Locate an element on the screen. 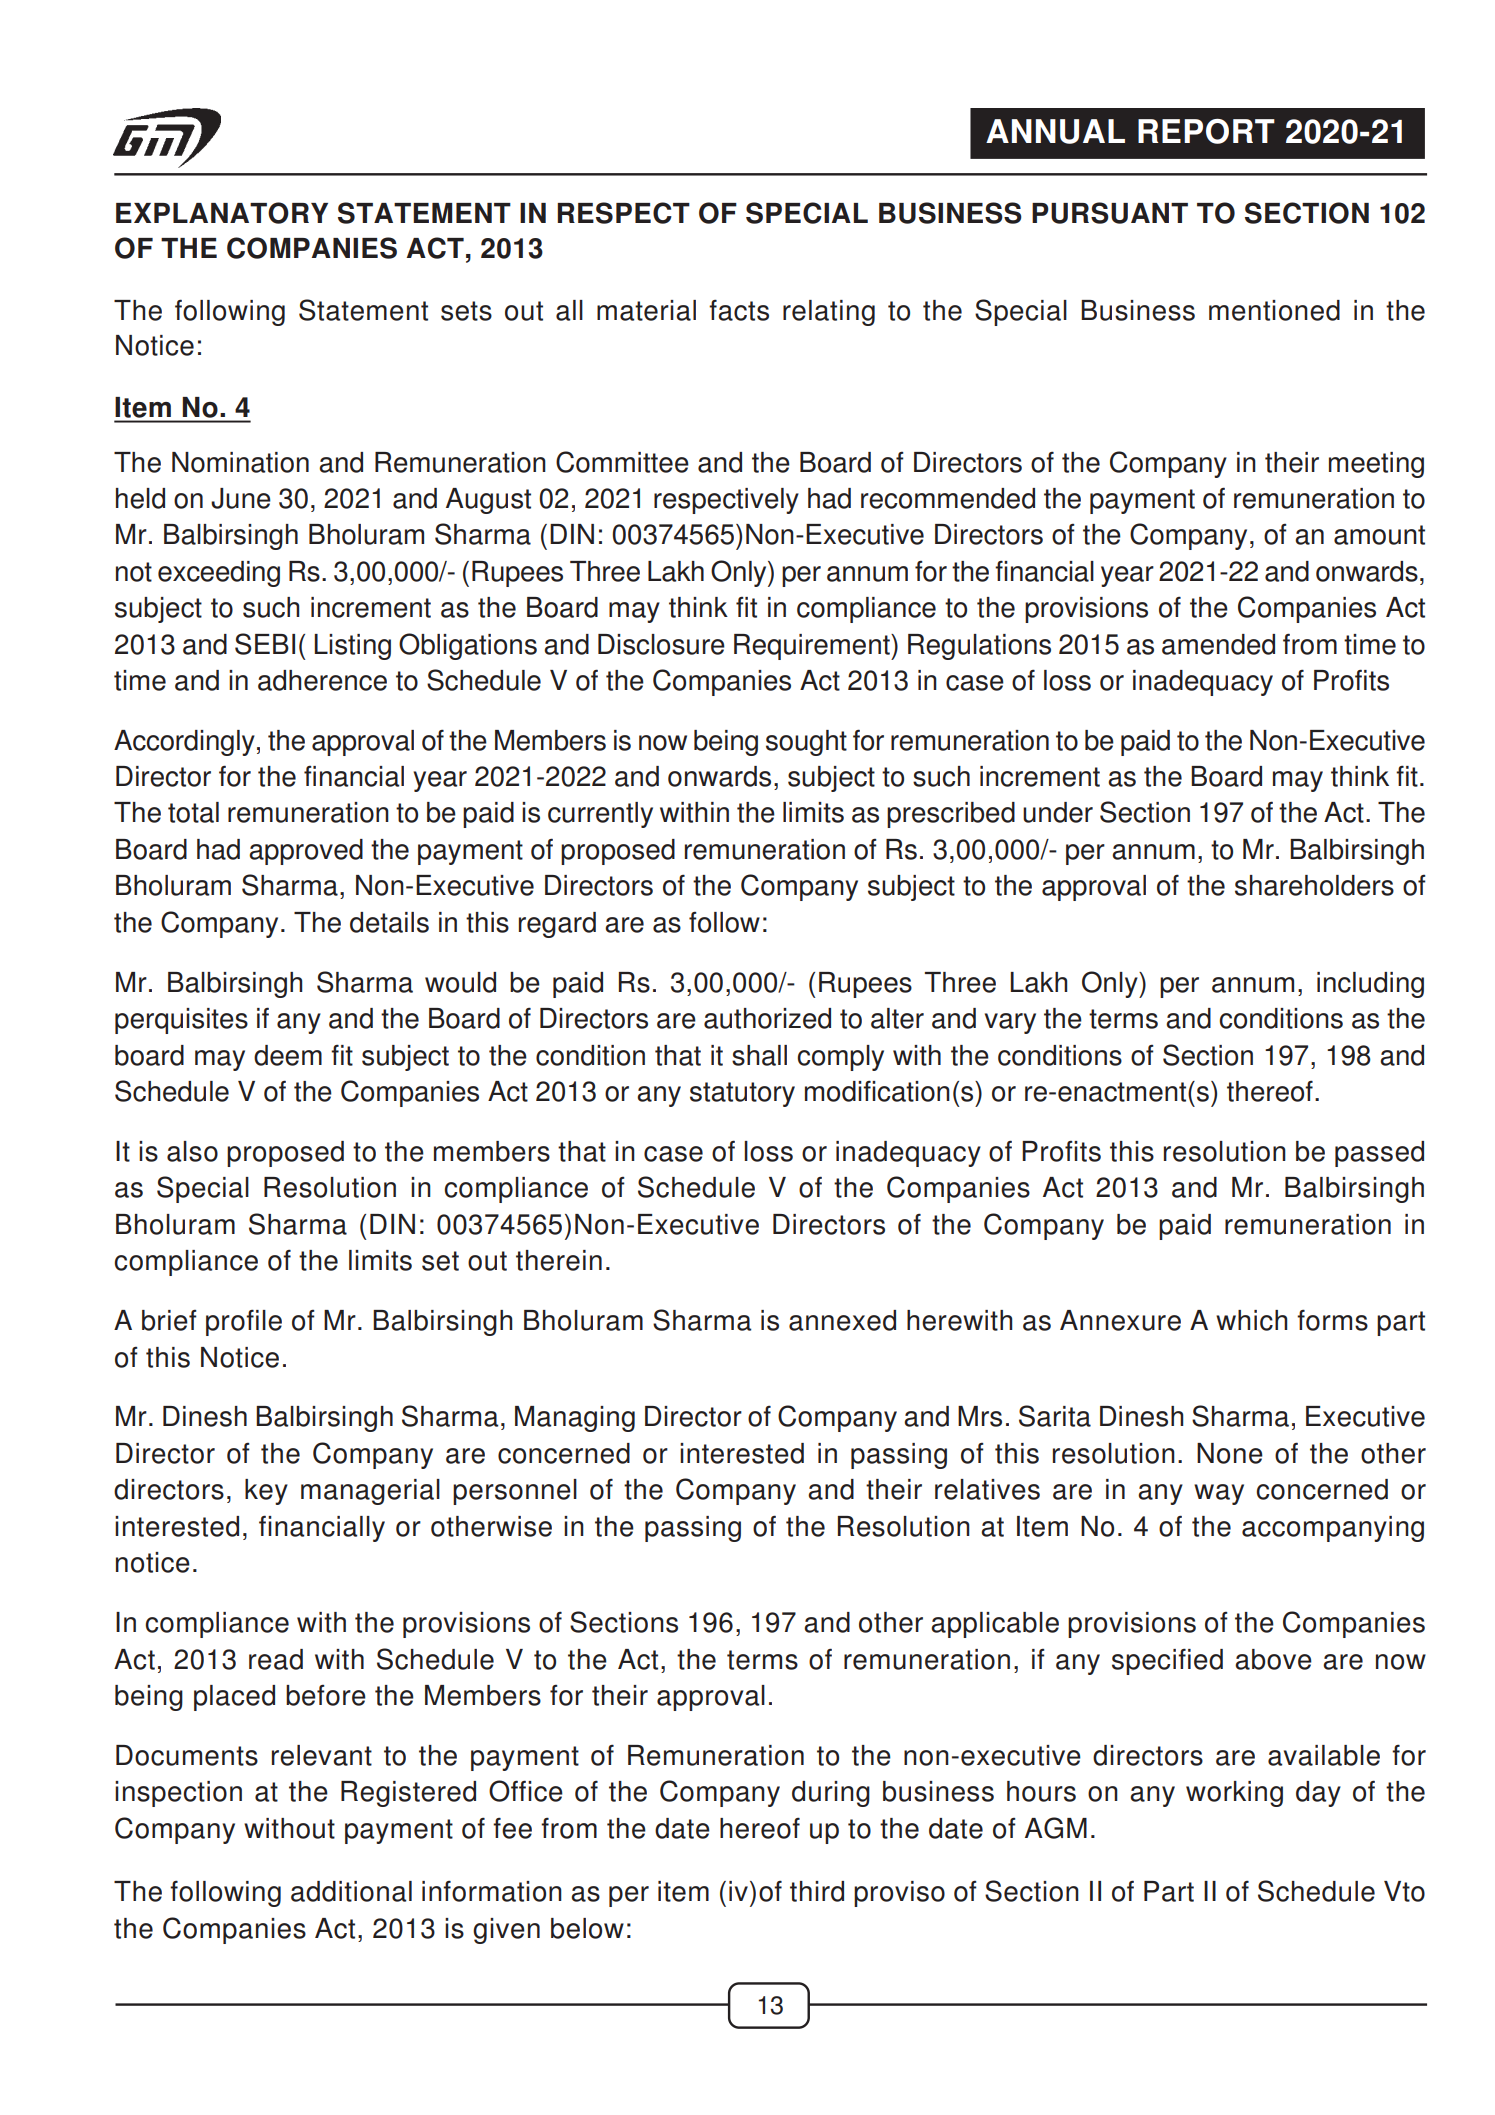 This screenshot has width=1495, height=2115. REPORT is located at coordinates (1206, 131).
